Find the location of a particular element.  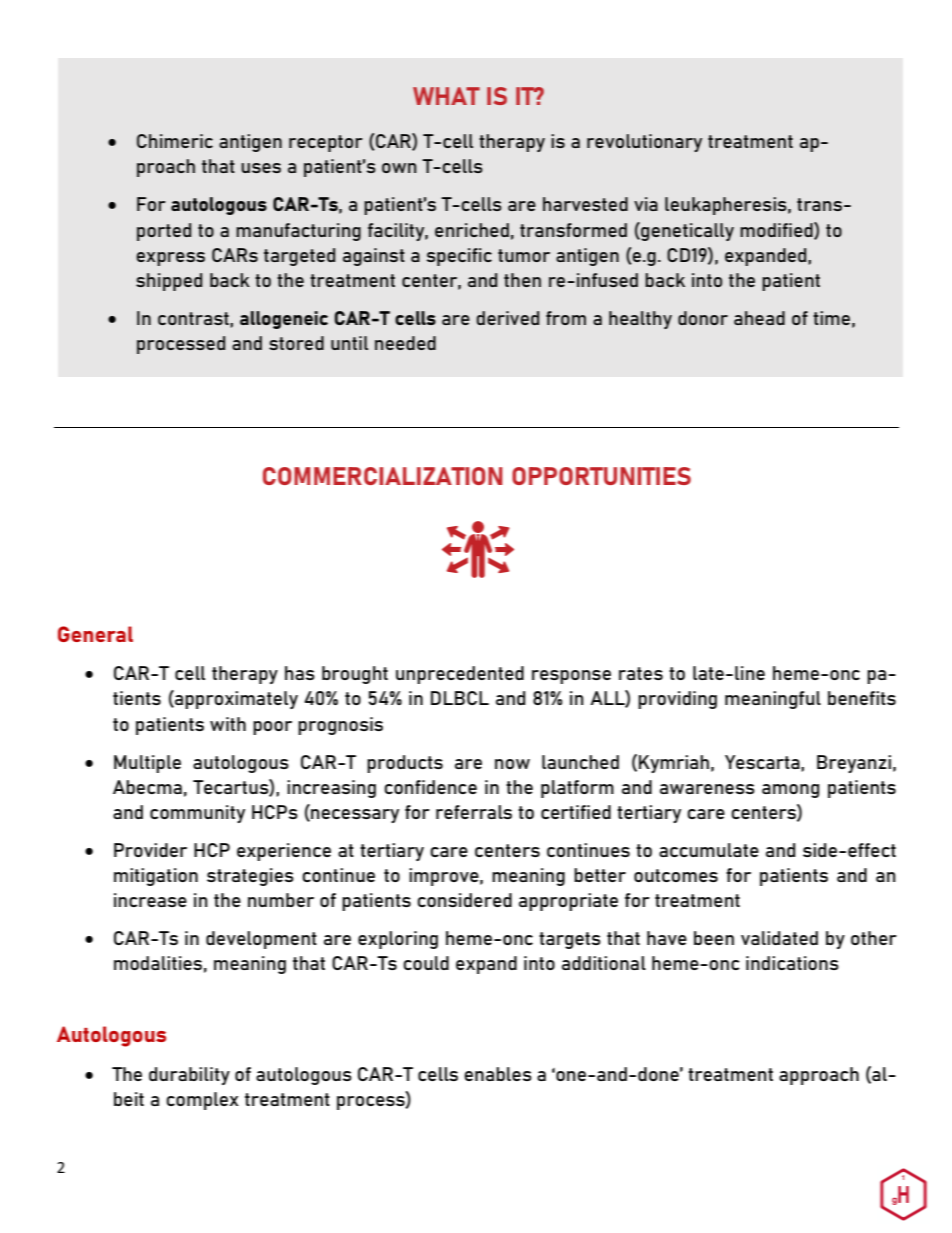

WHAT is located at coordinates (446, 96).
